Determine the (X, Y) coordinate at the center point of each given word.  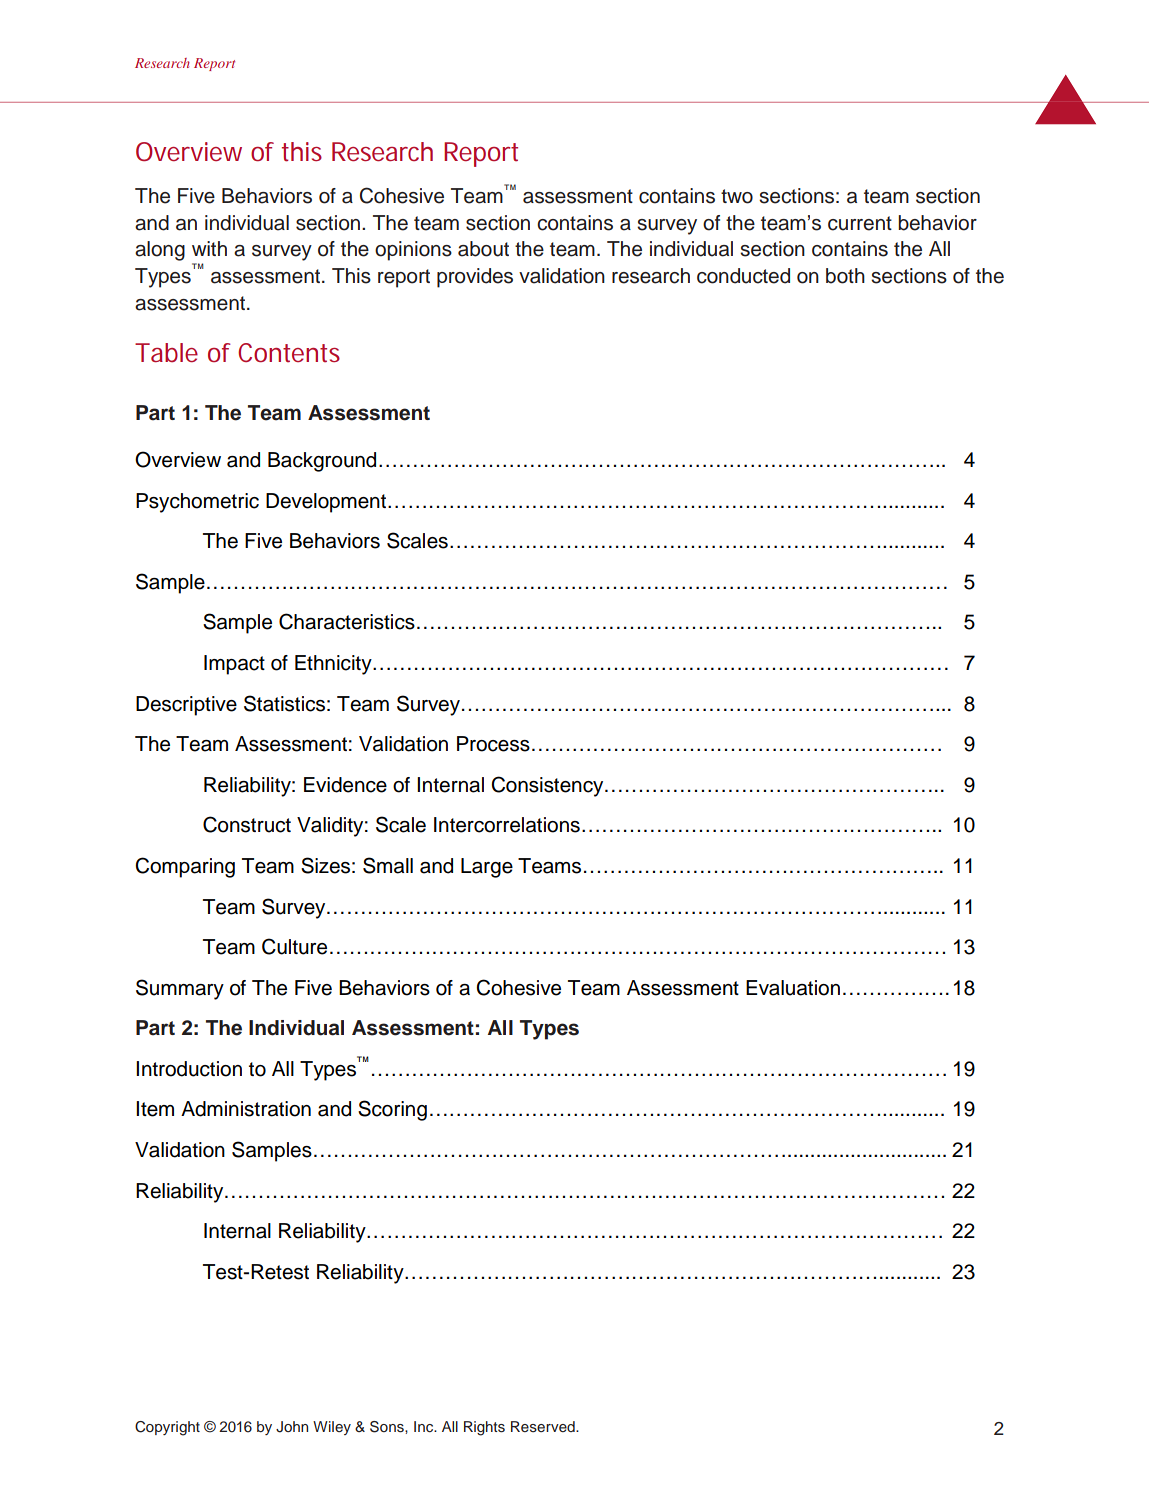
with (209, 248)
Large (487, 868)
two (737, 196)
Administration (246, 1109)
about (483, 249)
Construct (247, 824)
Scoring (392, 1110)
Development (327, 503)
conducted (743, 276)
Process (493, 744)
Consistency (548, 786)
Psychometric (197, 503)
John (292, 1427)
